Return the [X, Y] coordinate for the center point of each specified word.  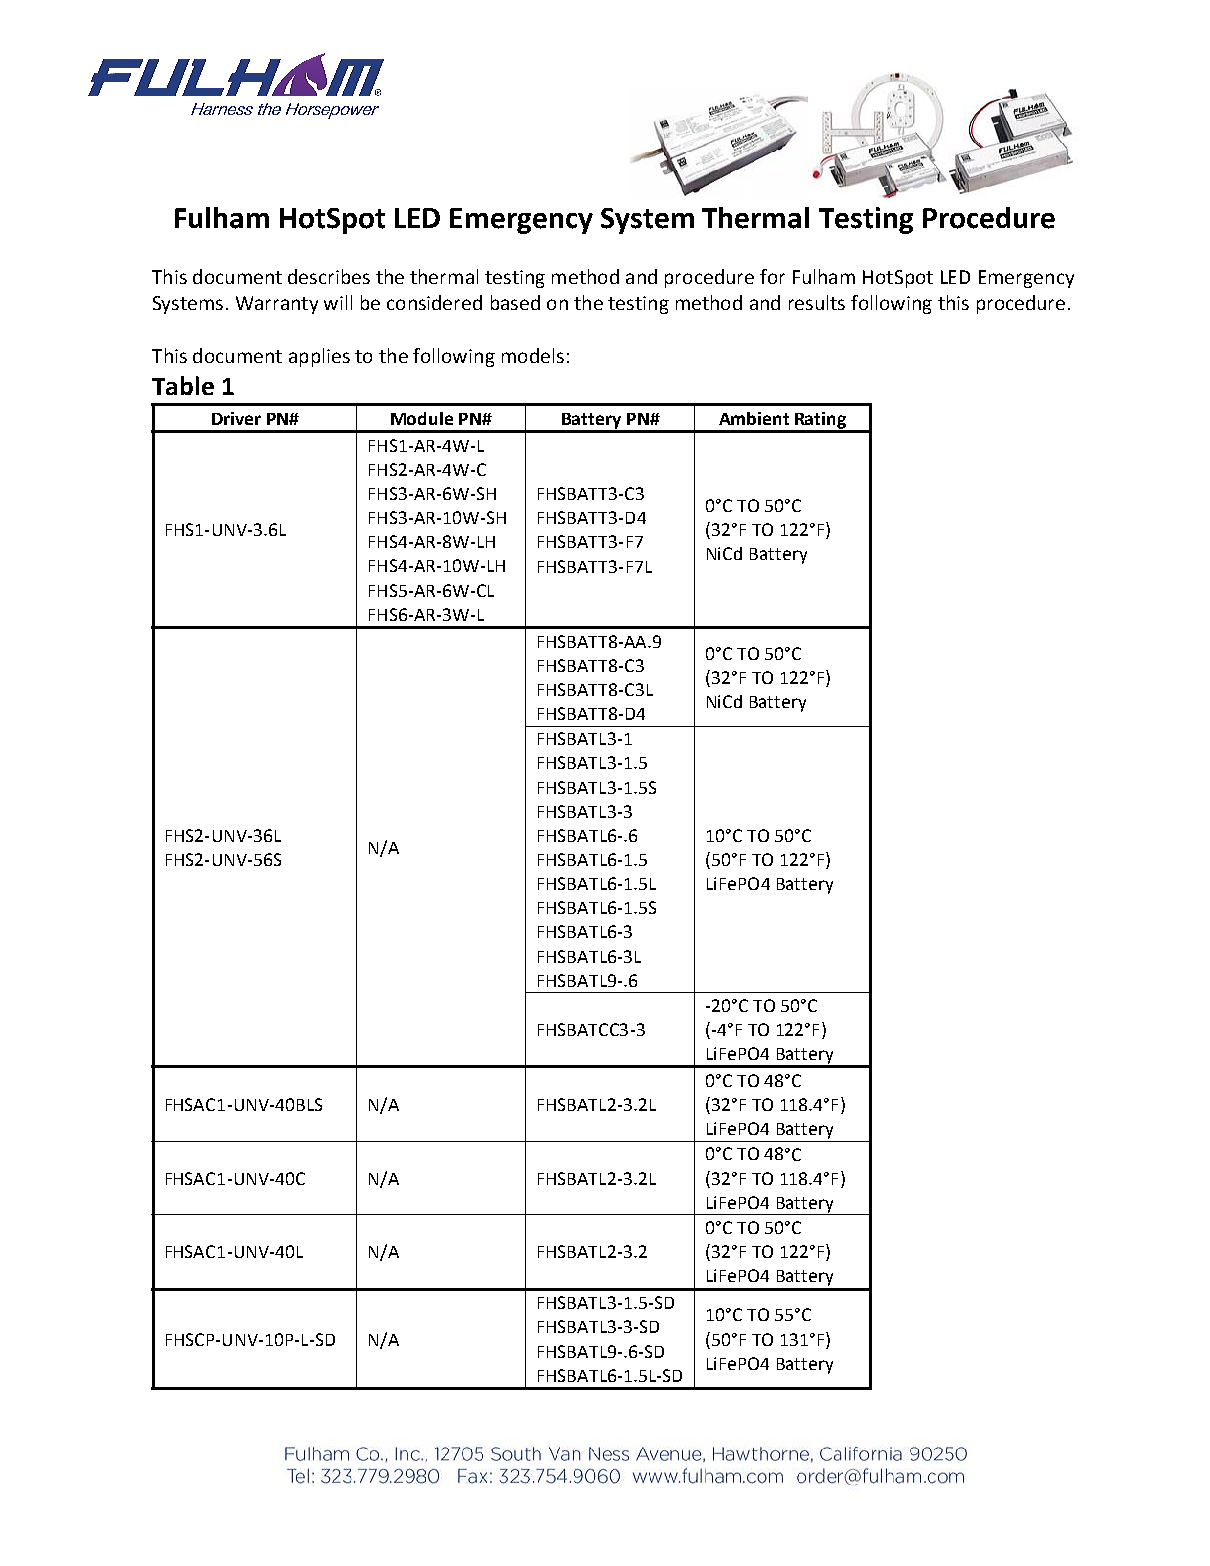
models [533, 355]
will [338, 302]
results [817, 302]
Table [183, 385]
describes [329, 276]
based [515, 302]
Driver [236, 418]
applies [319, 357]
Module [422, 418]
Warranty [277, 305]
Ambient [754, 418]
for [772, 276]
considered [434, 302]
